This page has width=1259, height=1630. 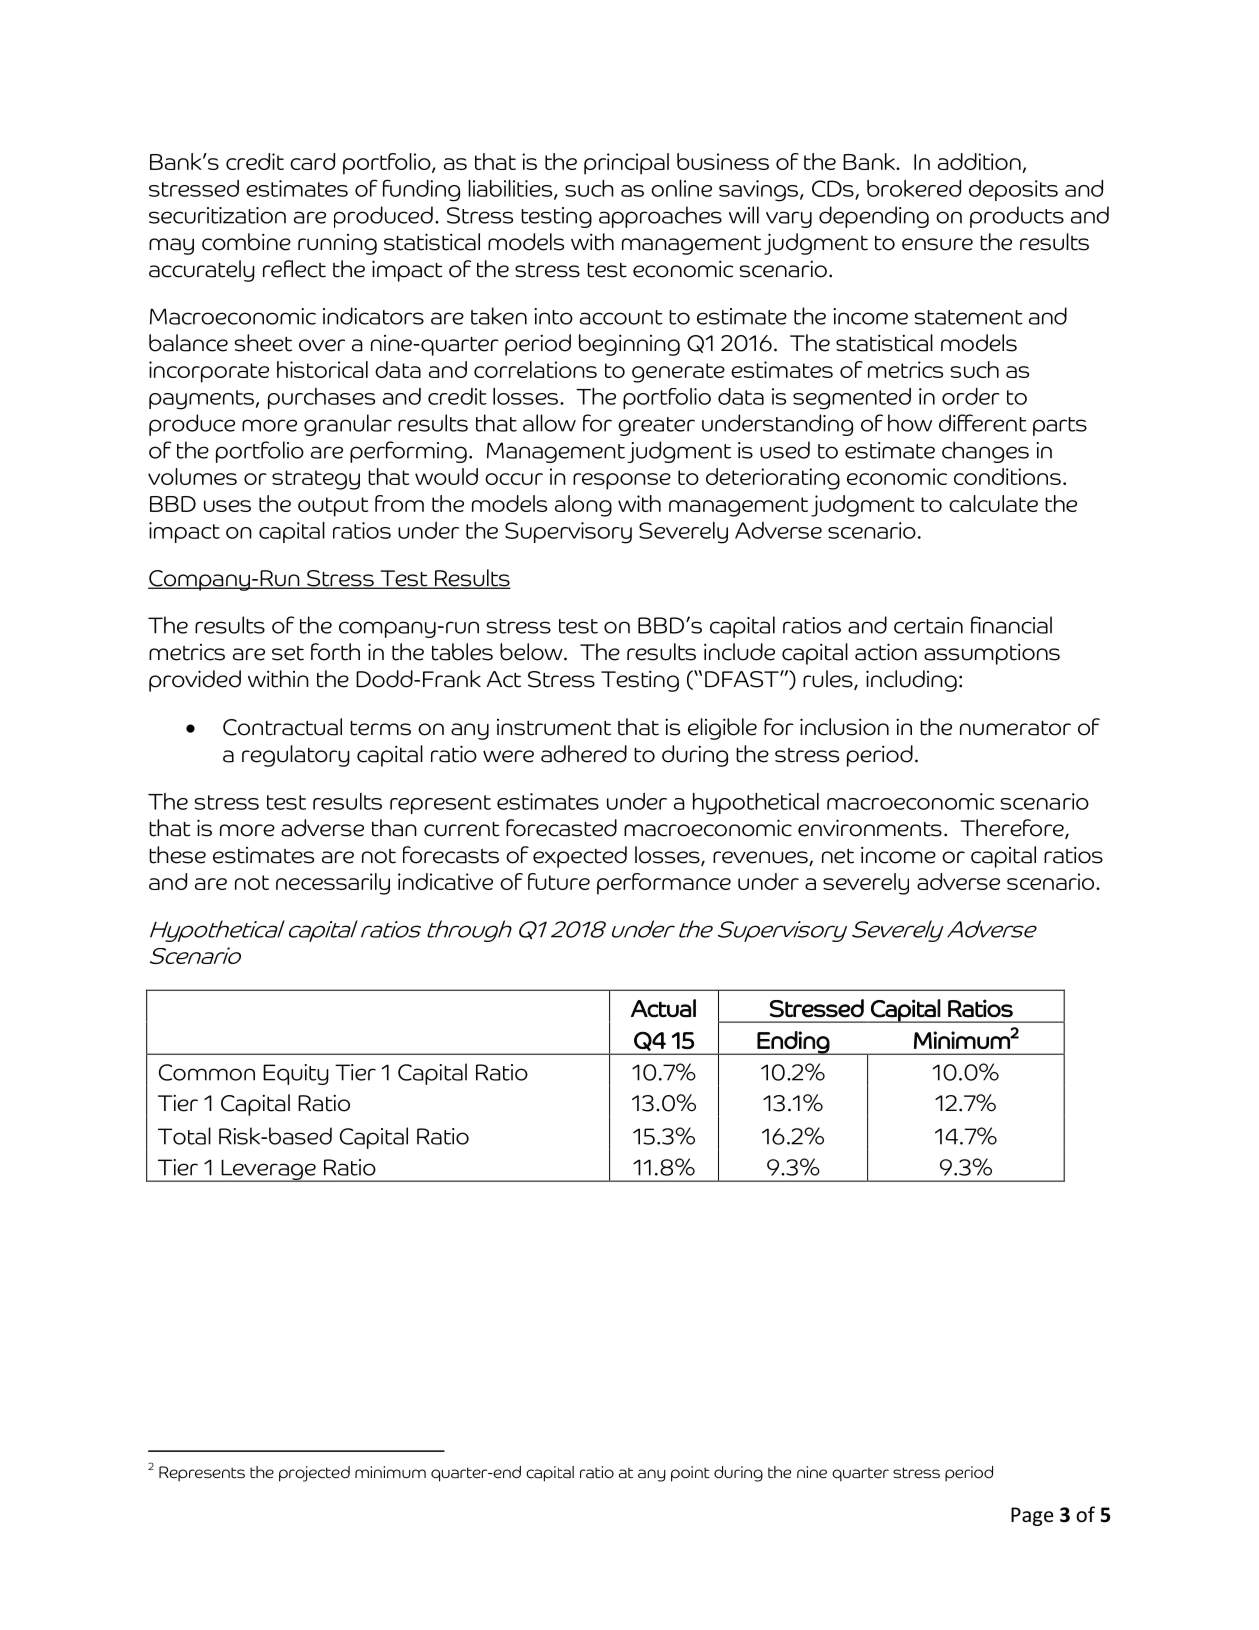 What do you see at coordinates (838, 856) in the page?
I see `net` at bounding box center [838, 856].
